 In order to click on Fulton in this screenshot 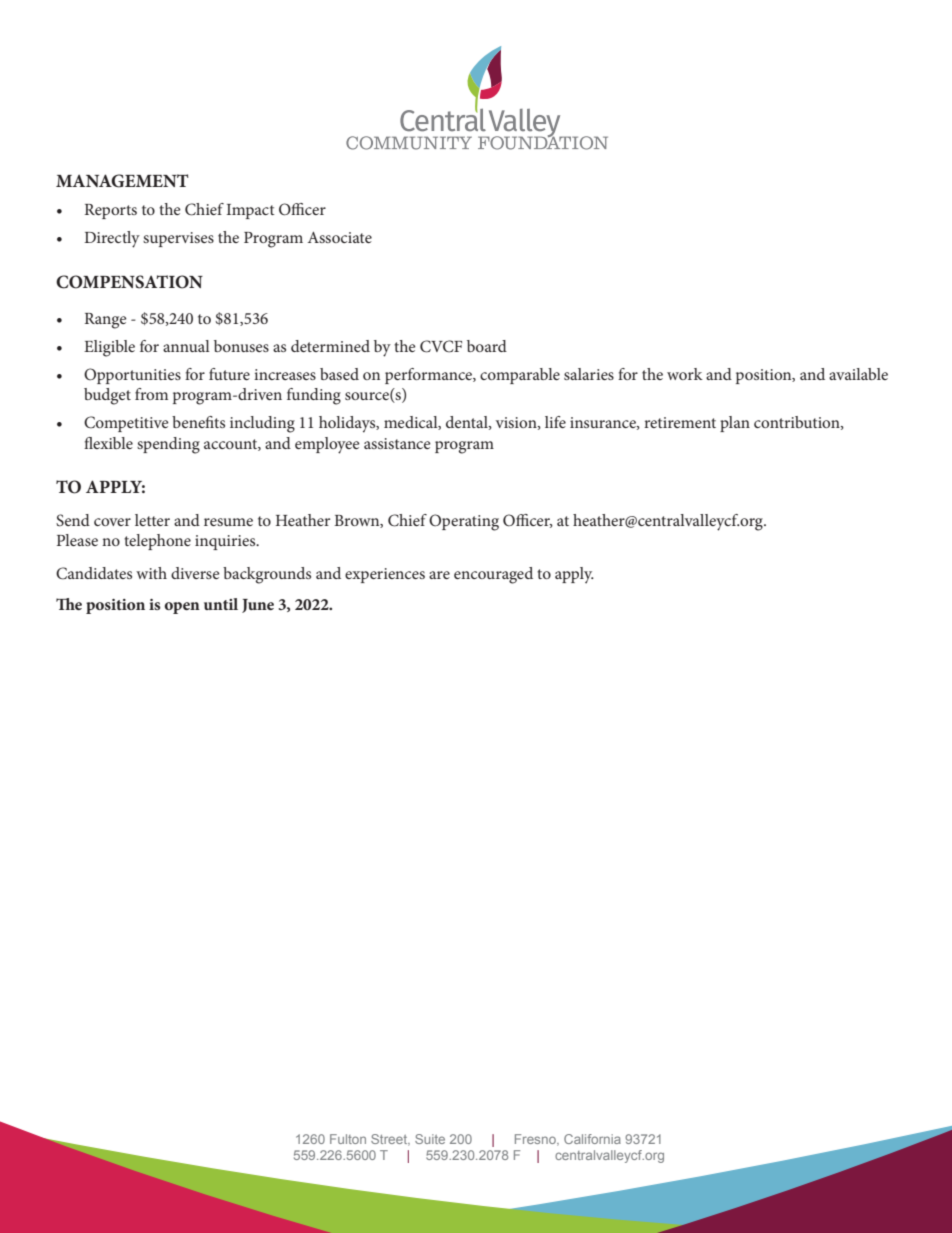, I will do `click(348, 1139)`.
